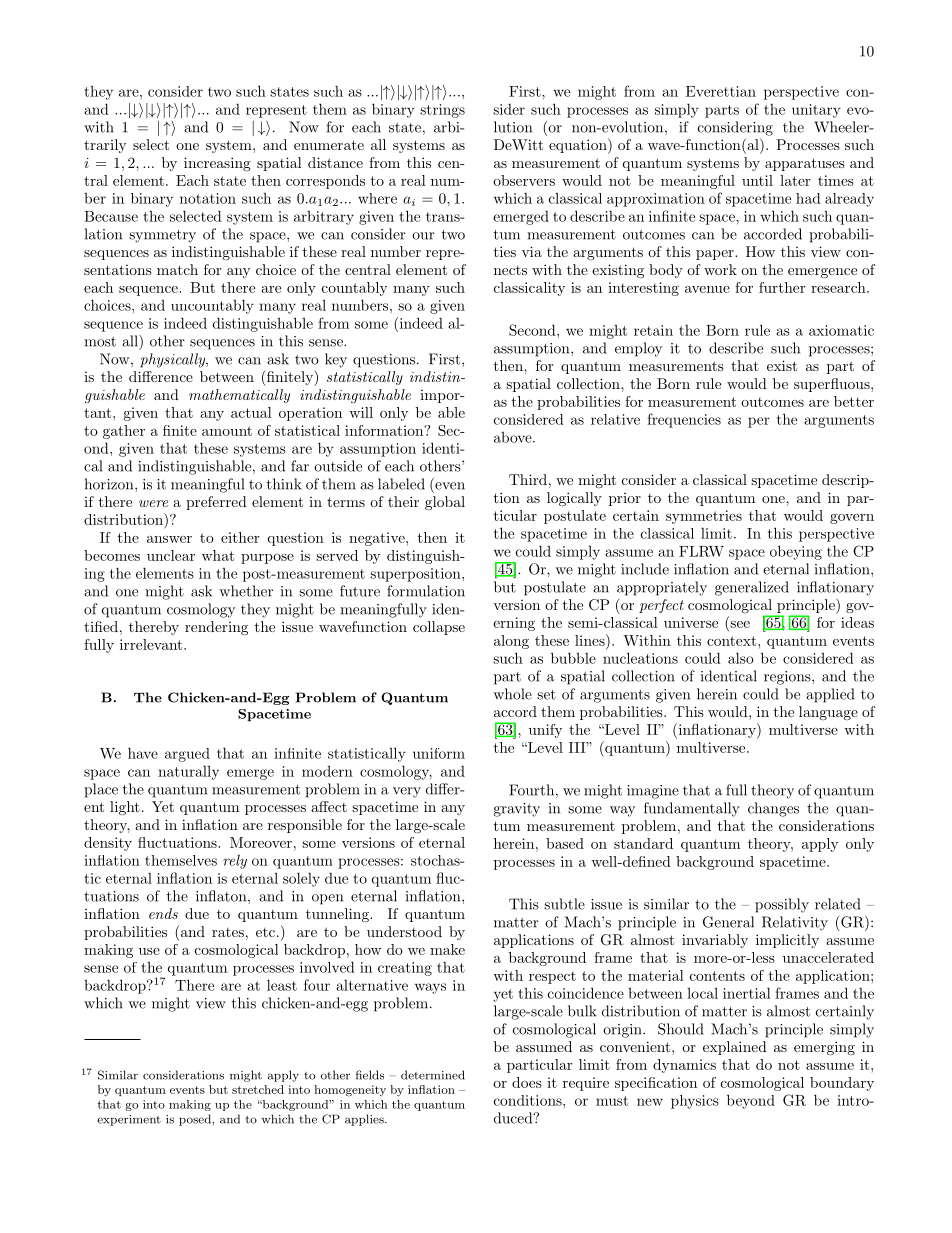 The width and height of the image is (952, 1233). Describe the element at coordinates (217, 164) in the image. I see `increasing` at that location.
